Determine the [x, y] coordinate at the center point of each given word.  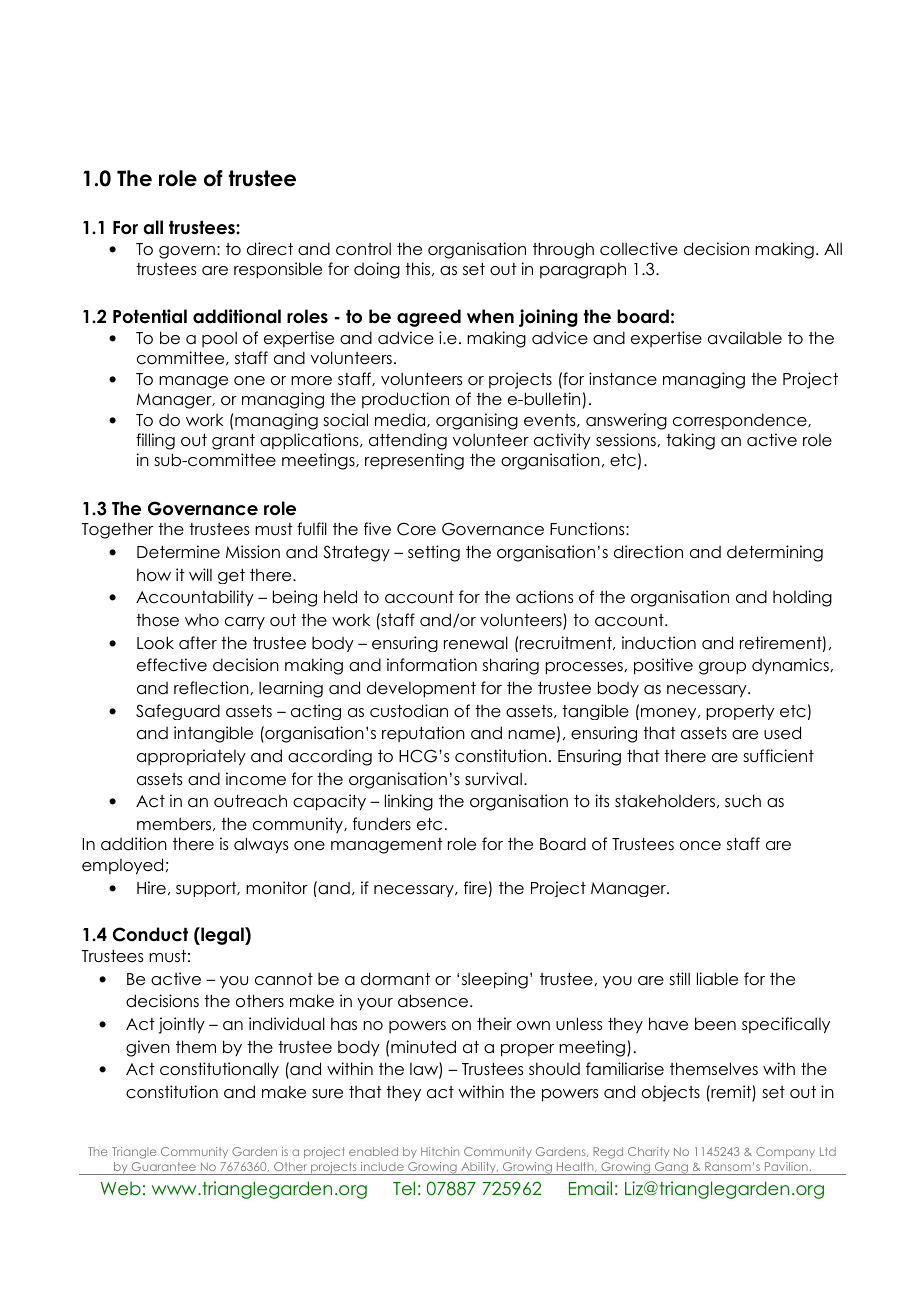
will [200, 574]
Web [120, 1188]
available [745, 338]
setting [434, 553]
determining [775, 553]
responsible [278, 270]
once [700, 846]
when [490, 316]
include [382, 1166]
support [207, 889]
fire [475, 888]
